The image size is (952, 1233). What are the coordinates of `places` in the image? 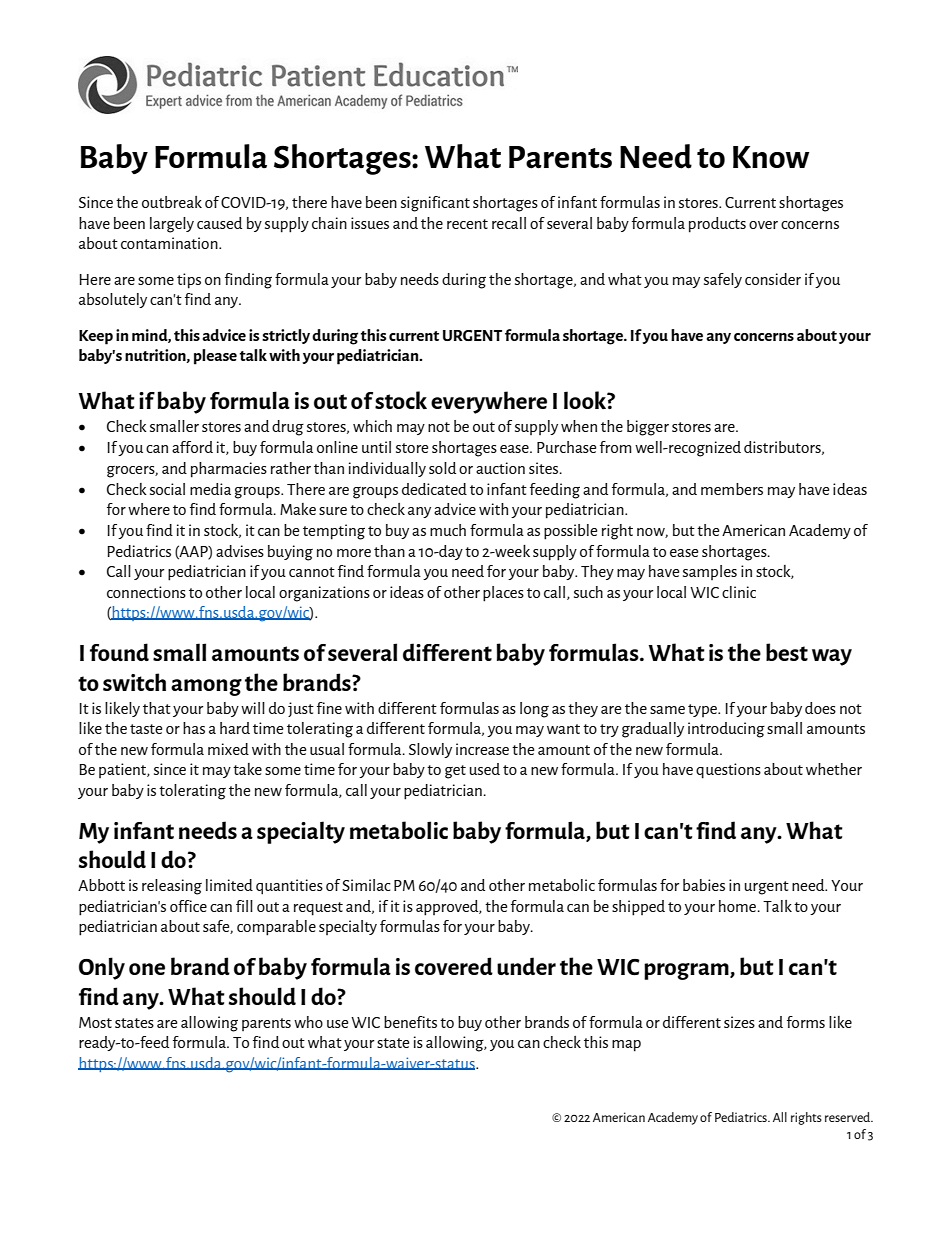 It's located at (503, 594).
